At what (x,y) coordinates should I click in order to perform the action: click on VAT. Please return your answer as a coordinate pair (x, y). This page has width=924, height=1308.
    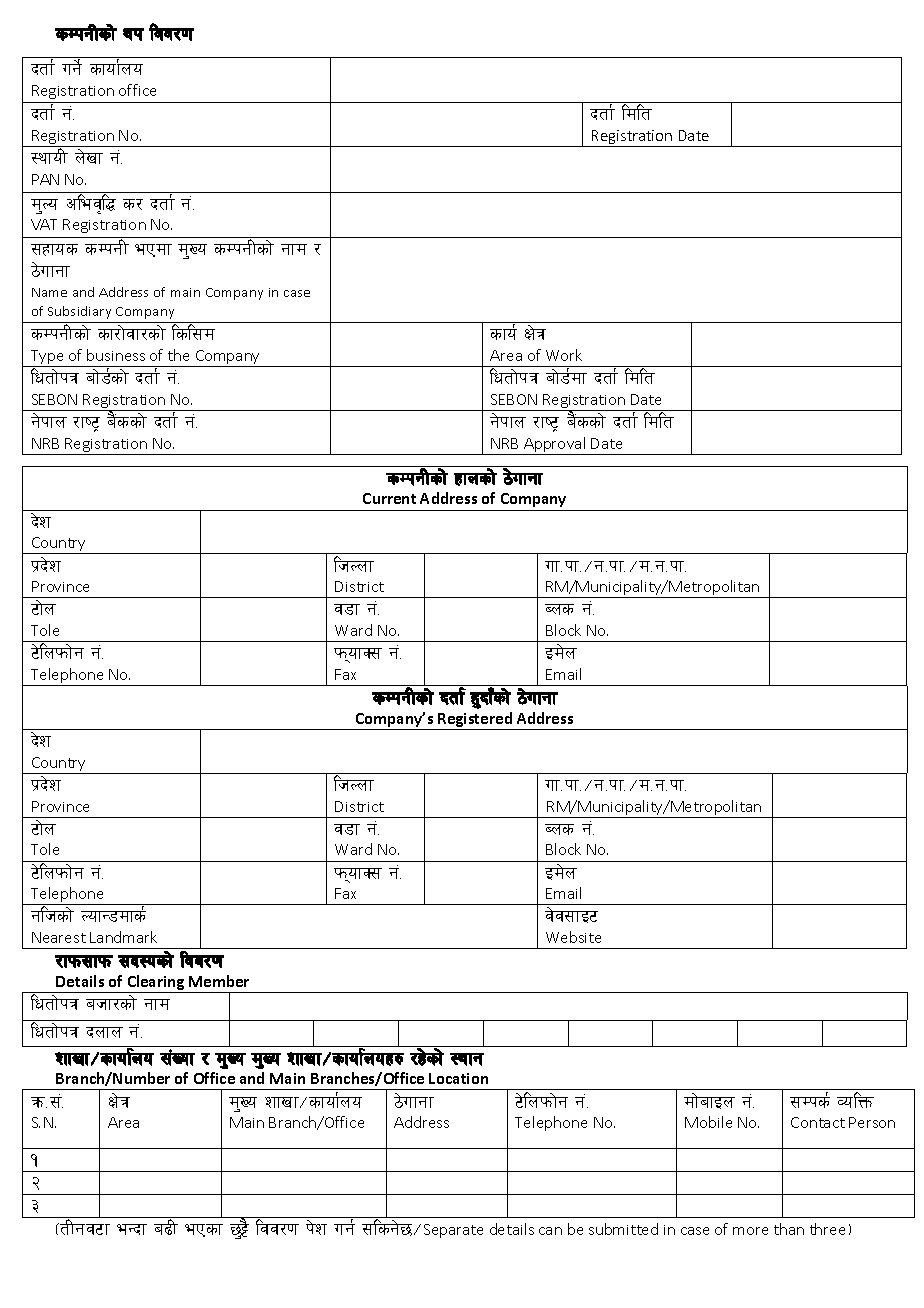
    Looking at the image, I should click on (44, 224).
